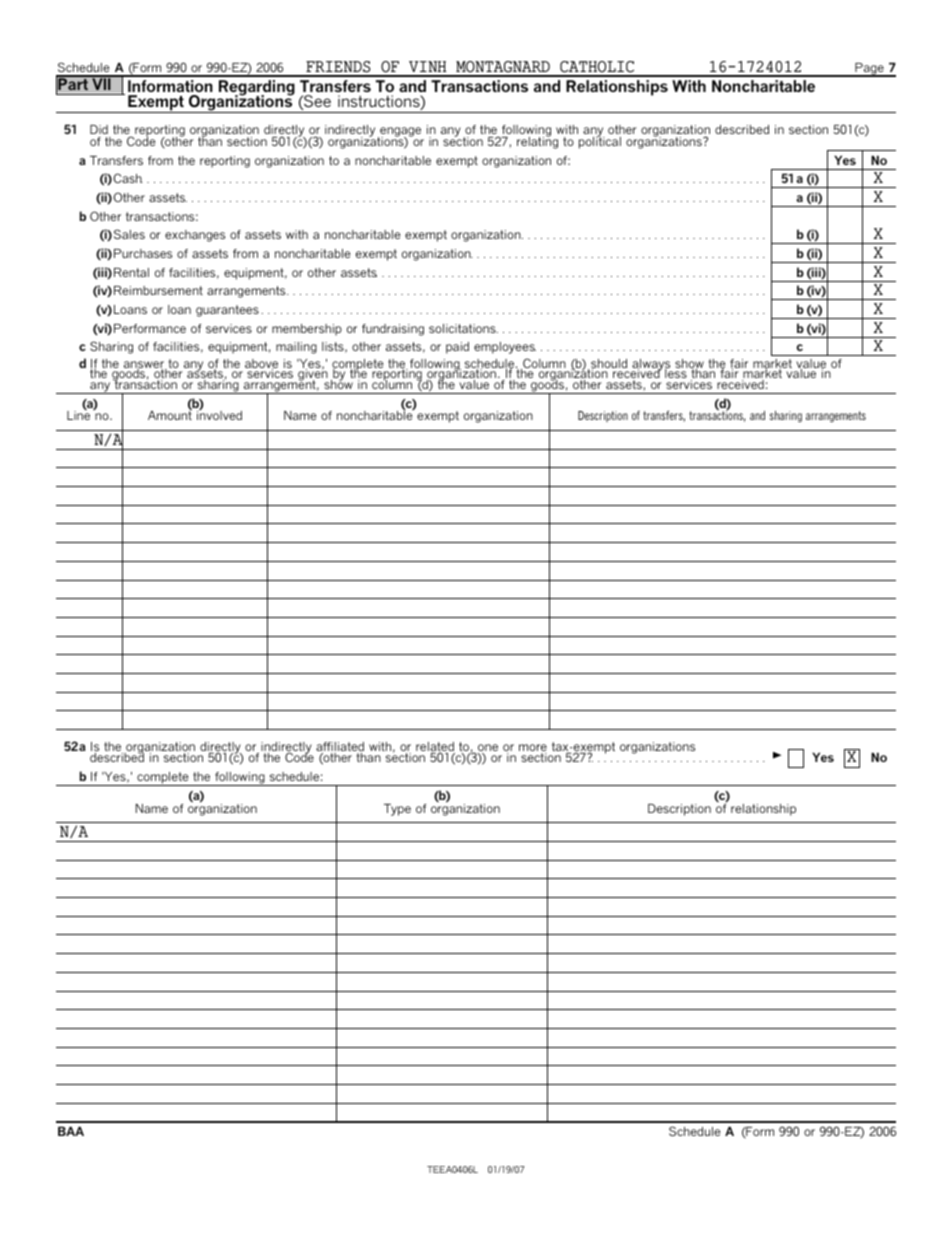 Image resolution: width=952 pixels, height=1233 pixels. I want to click on affiliated, so click(340, 748).
